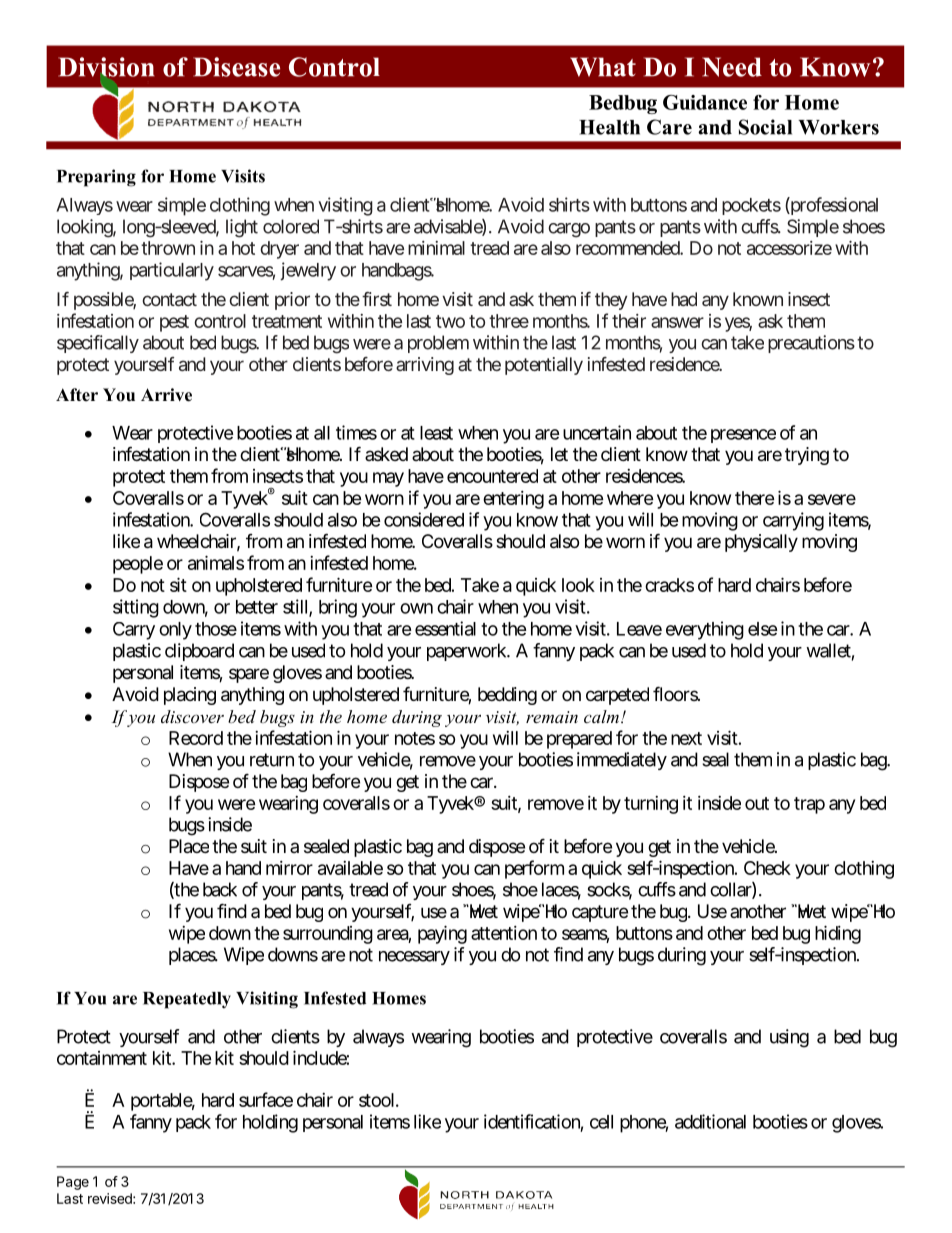 This screenshot has height=1233, width=952. Describe the element at coordinates (166, 395) in the screenshot. I see `Arrive` at that location.
